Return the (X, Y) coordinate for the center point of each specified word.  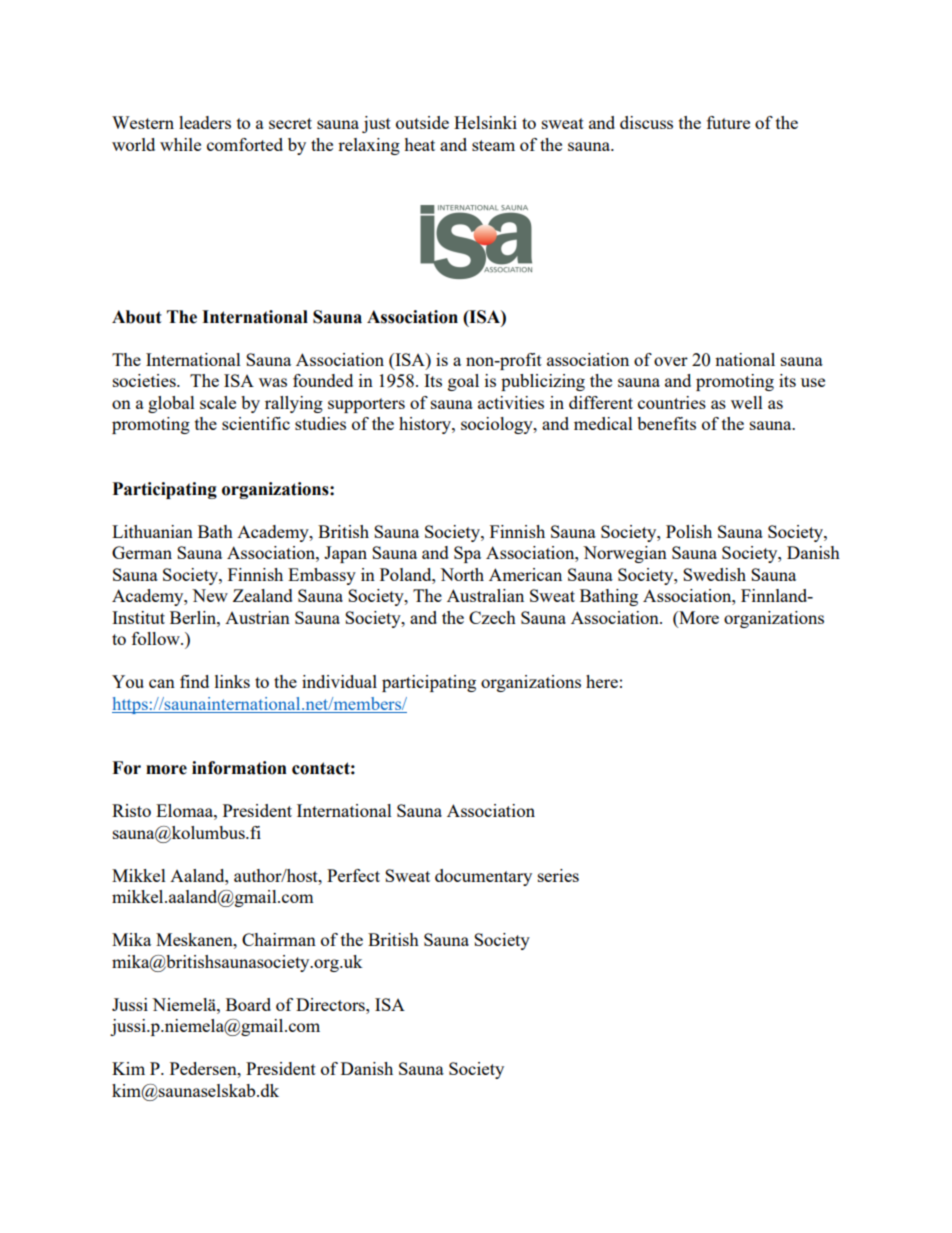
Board (248, 1004)
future (728, 122)
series (558, 875)
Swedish (714, 574)
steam (493, 145)
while (180, 144)
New (210, 595)
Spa (467, 554)
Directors (331, 1004)
